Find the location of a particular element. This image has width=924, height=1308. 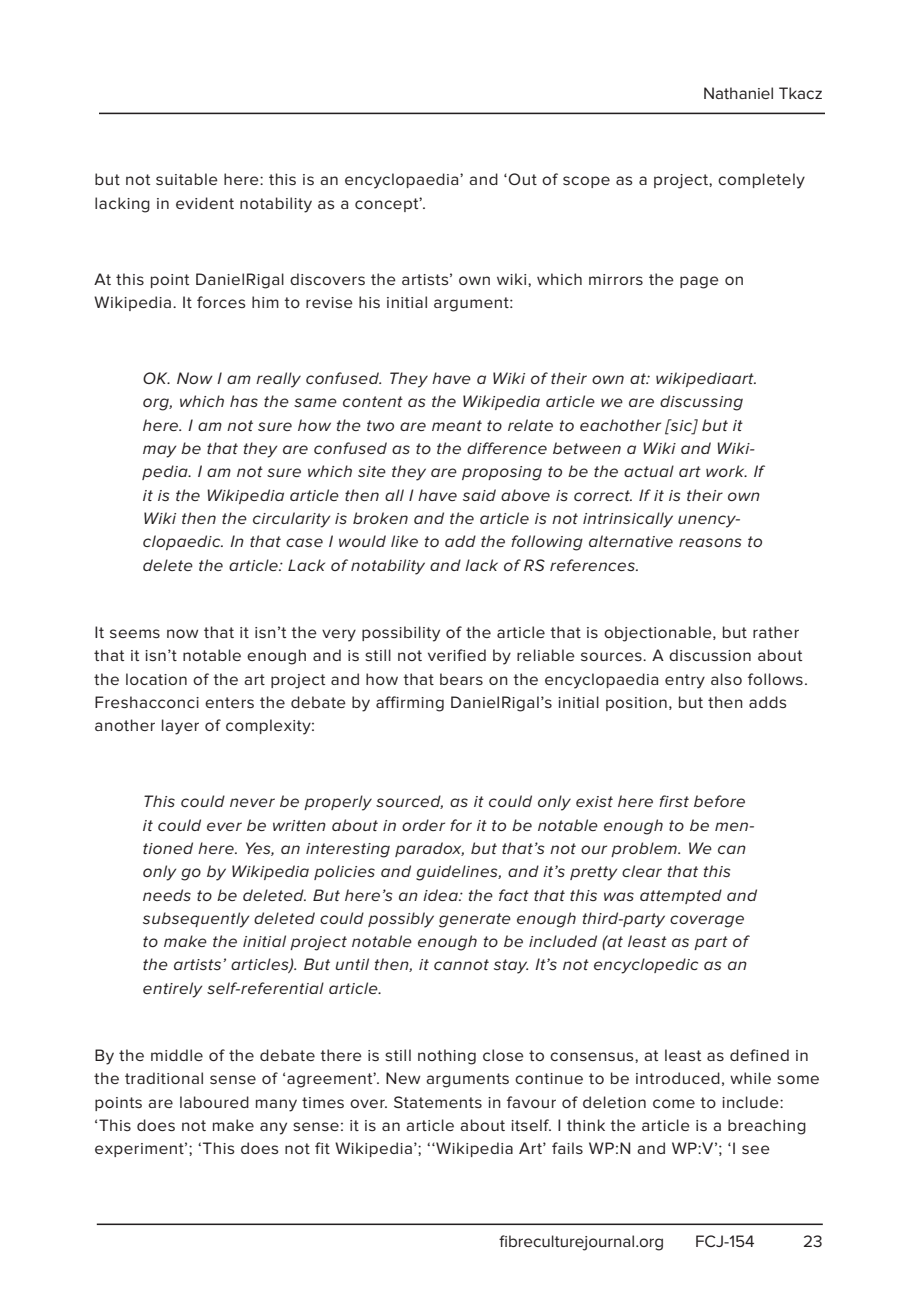

needs is located at coordinates (167, 895).
